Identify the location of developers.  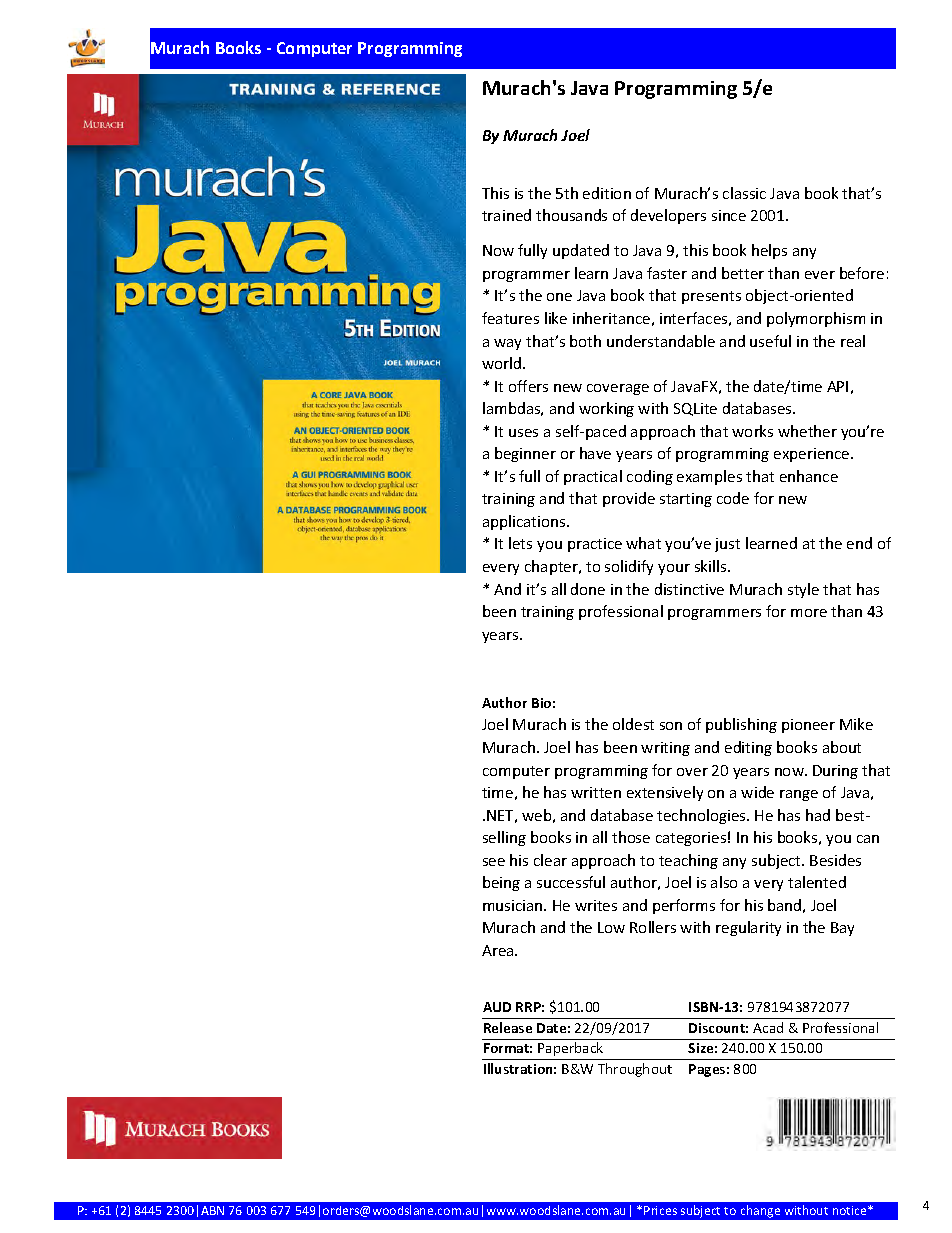
(668, 216).
